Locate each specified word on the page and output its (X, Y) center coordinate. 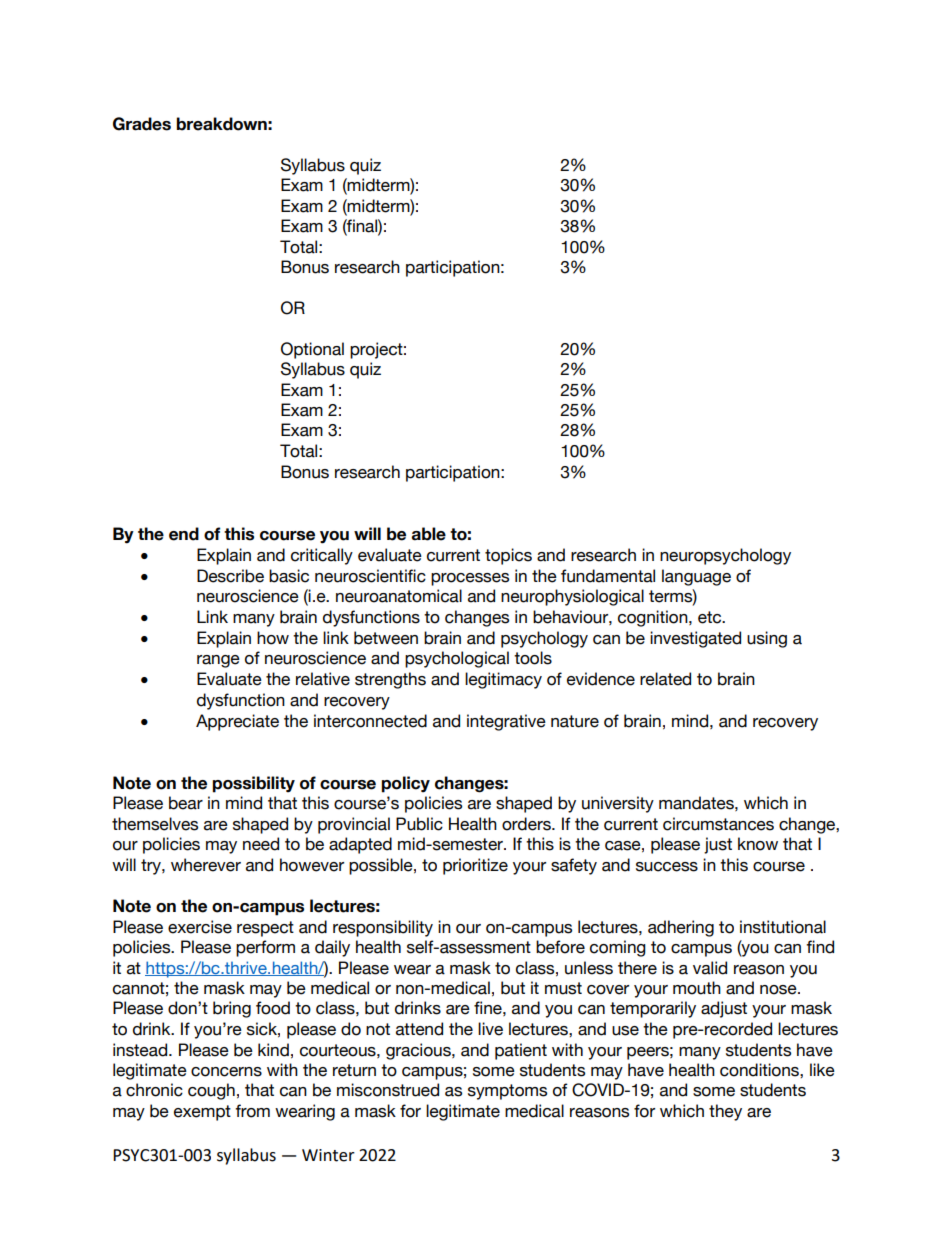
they (725, 1112)
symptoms (507, 1092)
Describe (230, 576)
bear (186, 803)
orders (527, 824)
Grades (142, 124)
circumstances (718, 824)
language (696, 577)
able (428, 534)
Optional (312, 350)
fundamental (608, 576)
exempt (202, 1113)
